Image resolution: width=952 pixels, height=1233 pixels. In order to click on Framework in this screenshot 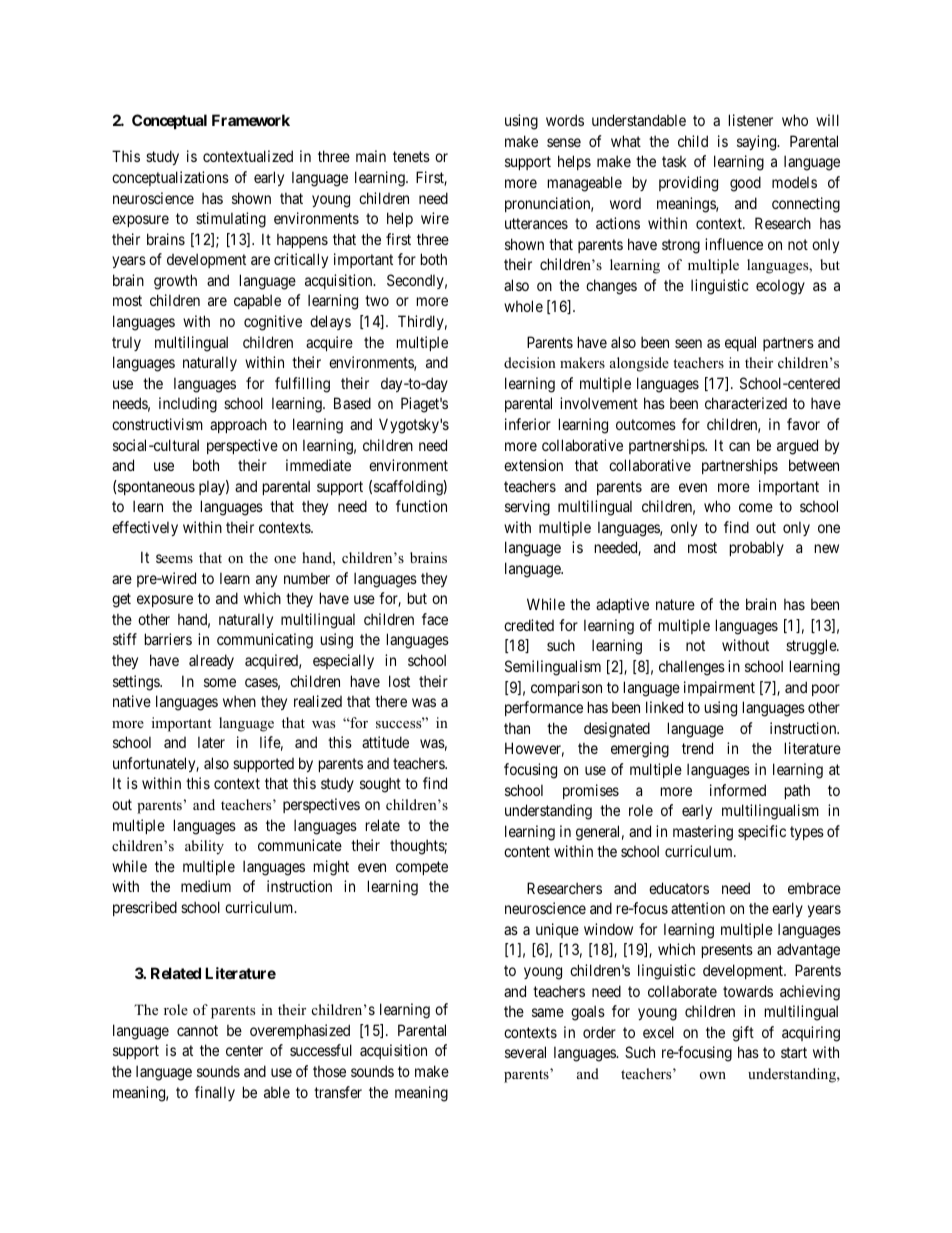, I will do `click(251, 120)`.
